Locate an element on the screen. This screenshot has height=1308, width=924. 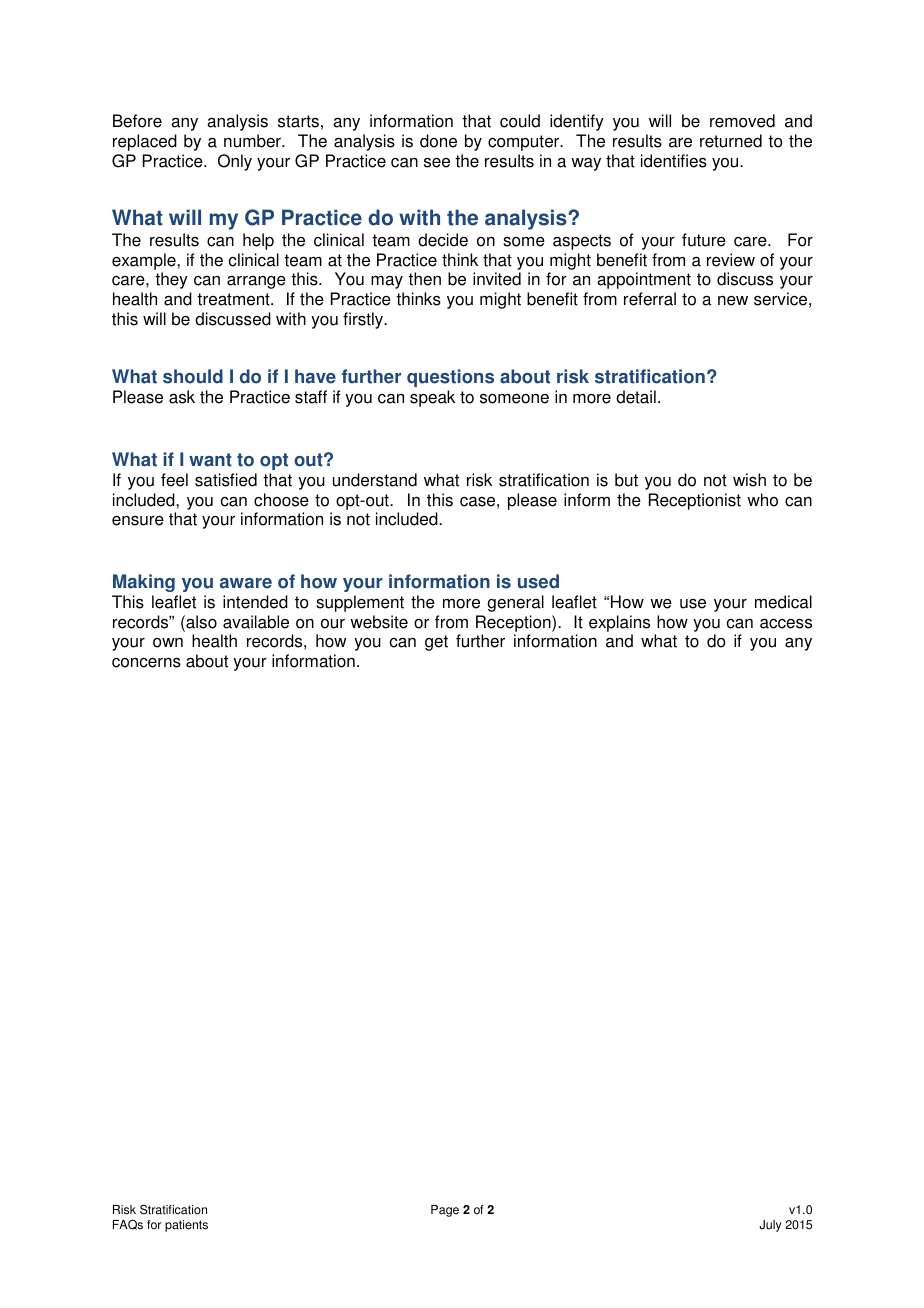
Page is located at coordinates (445, 1211).
